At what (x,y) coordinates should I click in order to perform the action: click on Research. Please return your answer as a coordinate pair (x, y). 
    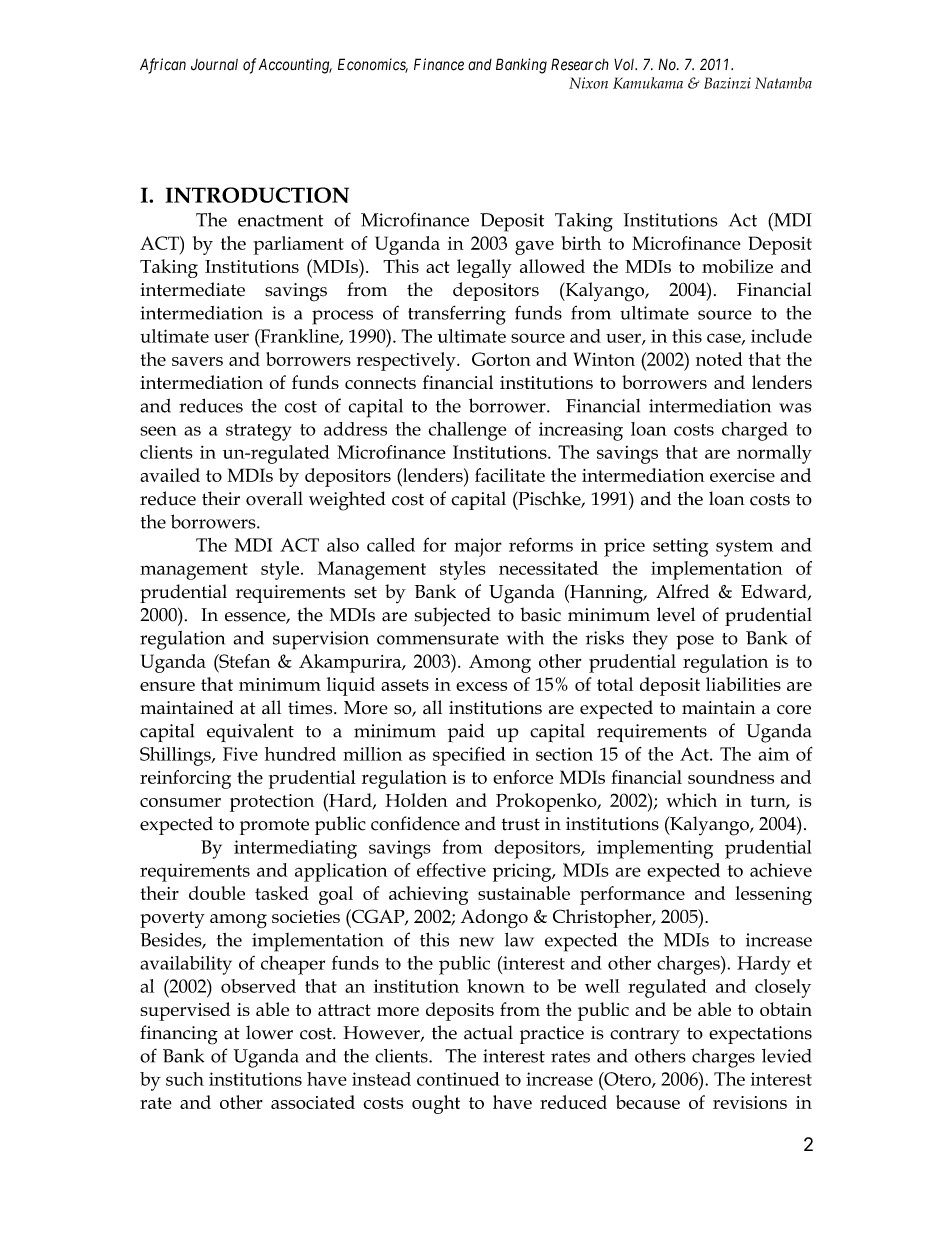
    Looking at the image, I should click on (580, 64).
